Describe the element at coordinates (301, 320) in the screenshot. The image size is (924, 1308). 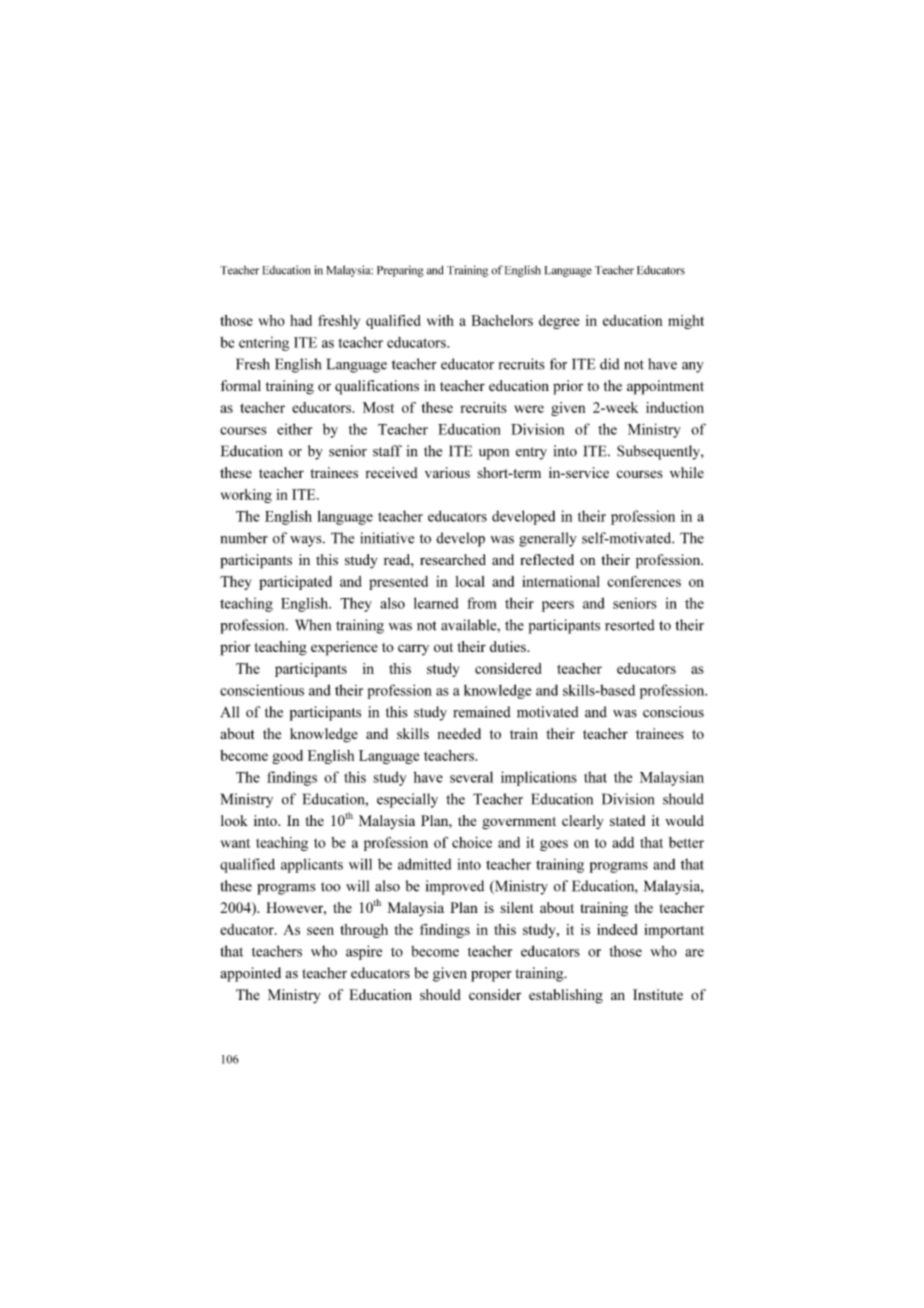
I see `had` at that location.
